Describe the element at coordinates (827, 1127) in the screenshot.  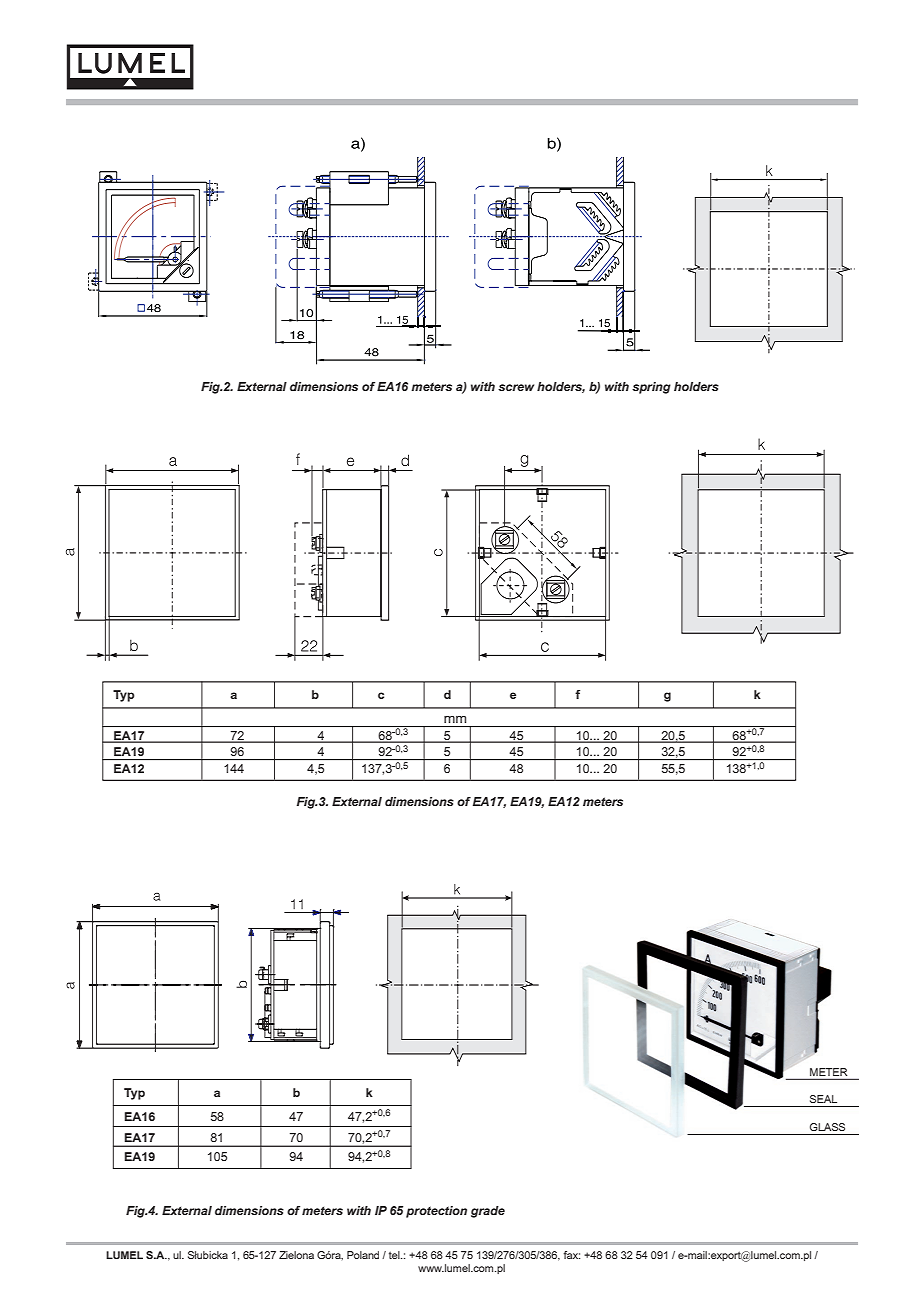
I see `GLASS` at that location.
